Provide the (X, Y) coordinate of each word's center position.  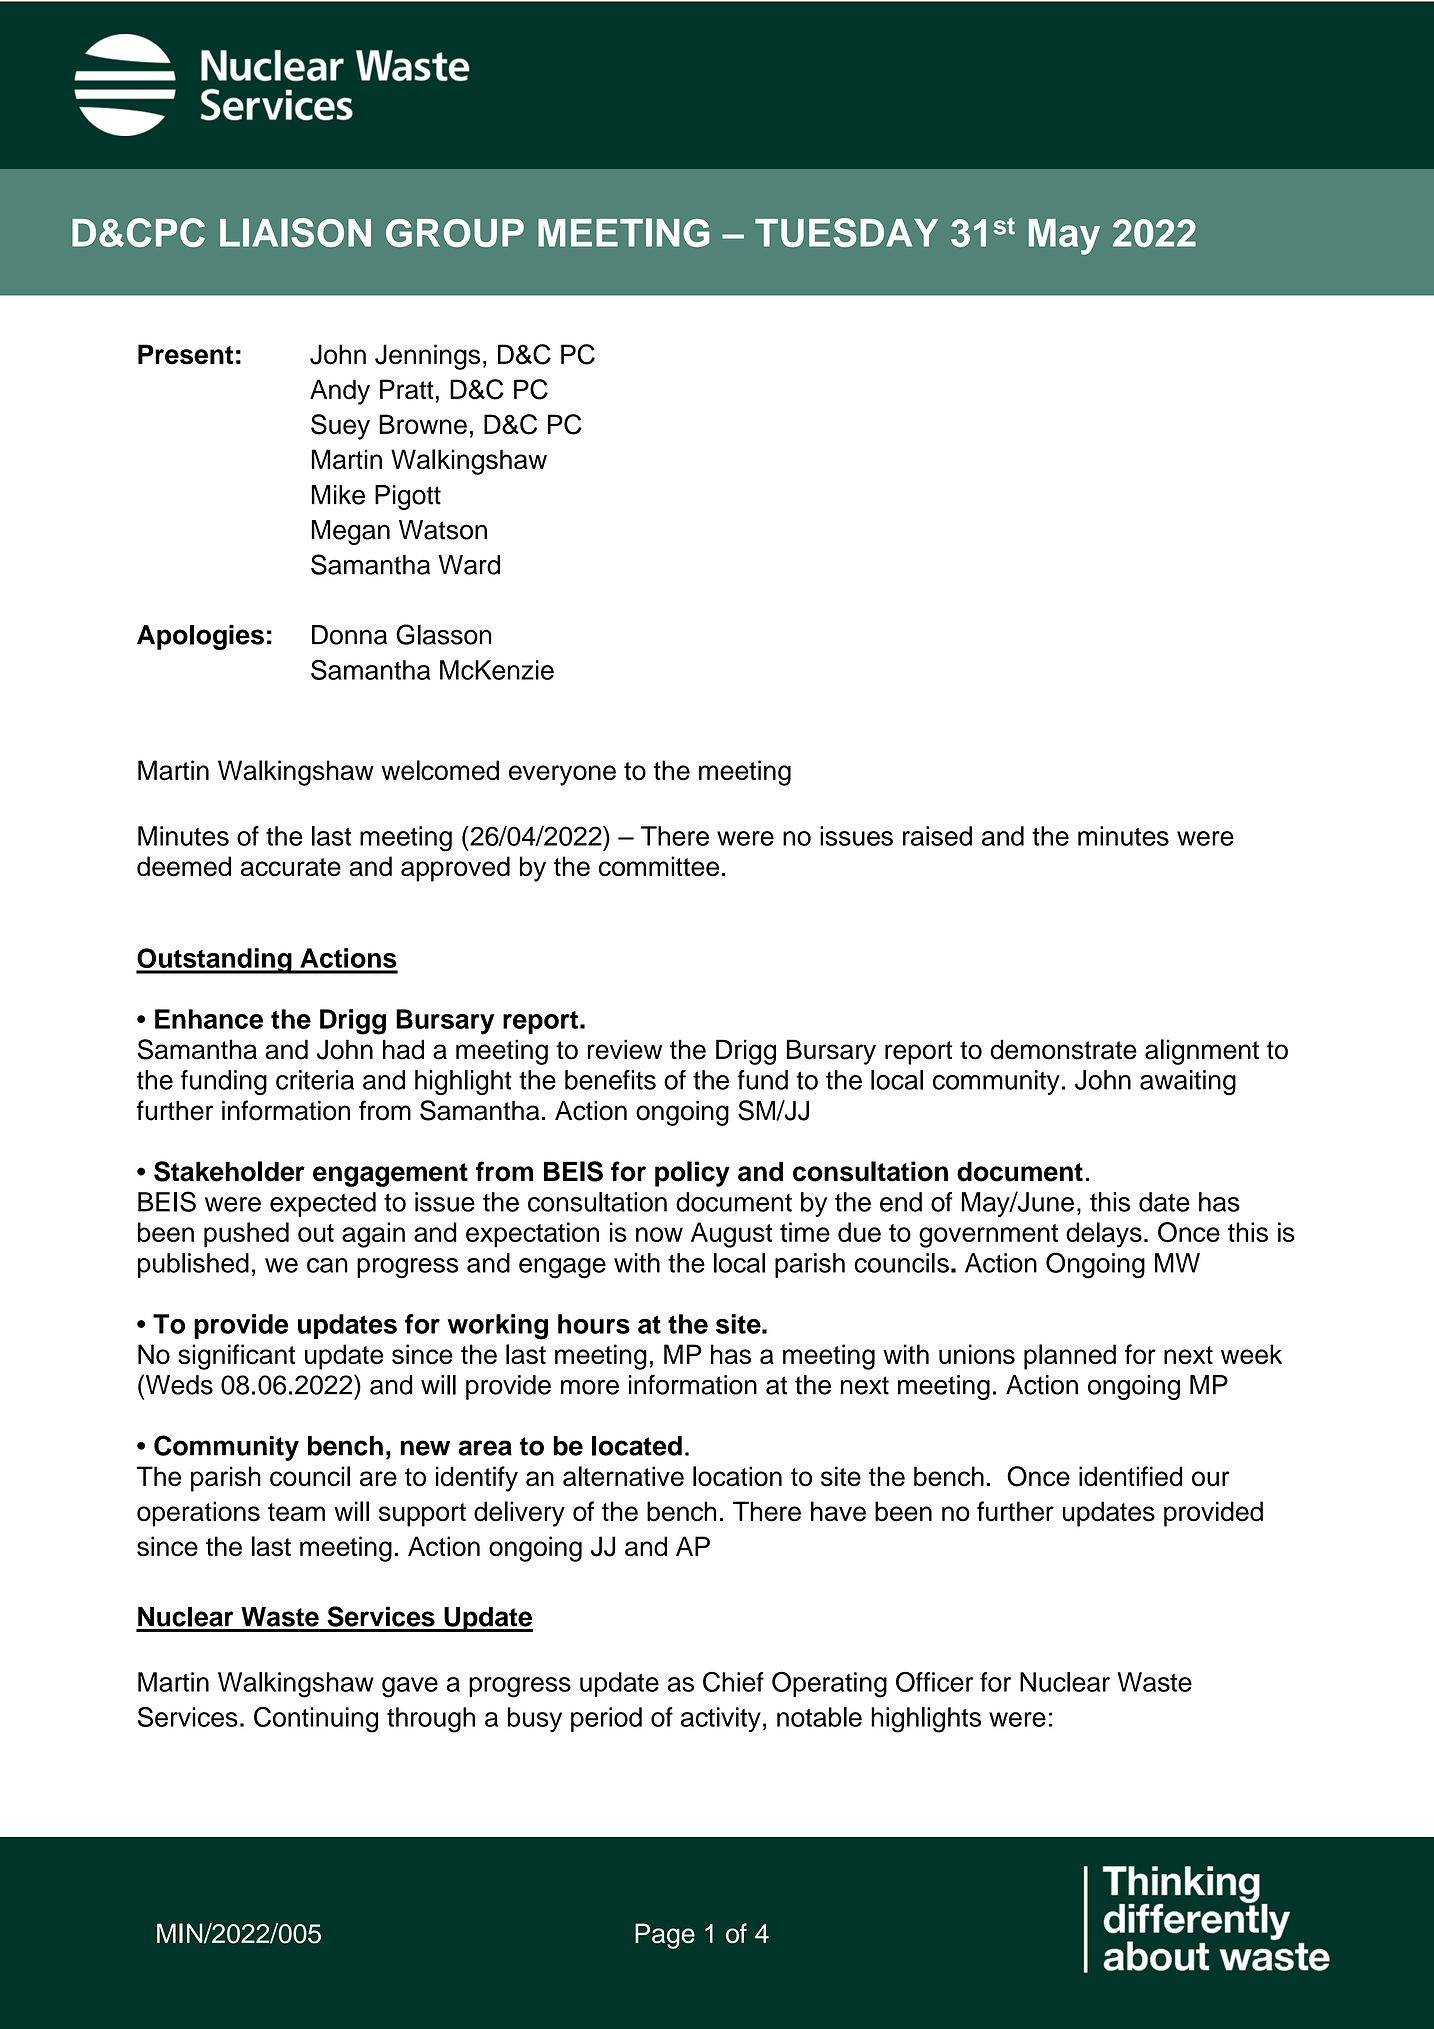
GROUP (455, 233)
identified (1130, 1476)
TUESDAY (846, 232)
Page (665, 1936)
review (625, 1049)
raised (937, 836)
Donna (349, 635)
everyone (562, 775)
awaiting (1188, 1082)
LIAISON (295, 232)
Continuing (316, 1720)
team (296, 1512)
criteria (315, 1080)
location (737, 1476)
